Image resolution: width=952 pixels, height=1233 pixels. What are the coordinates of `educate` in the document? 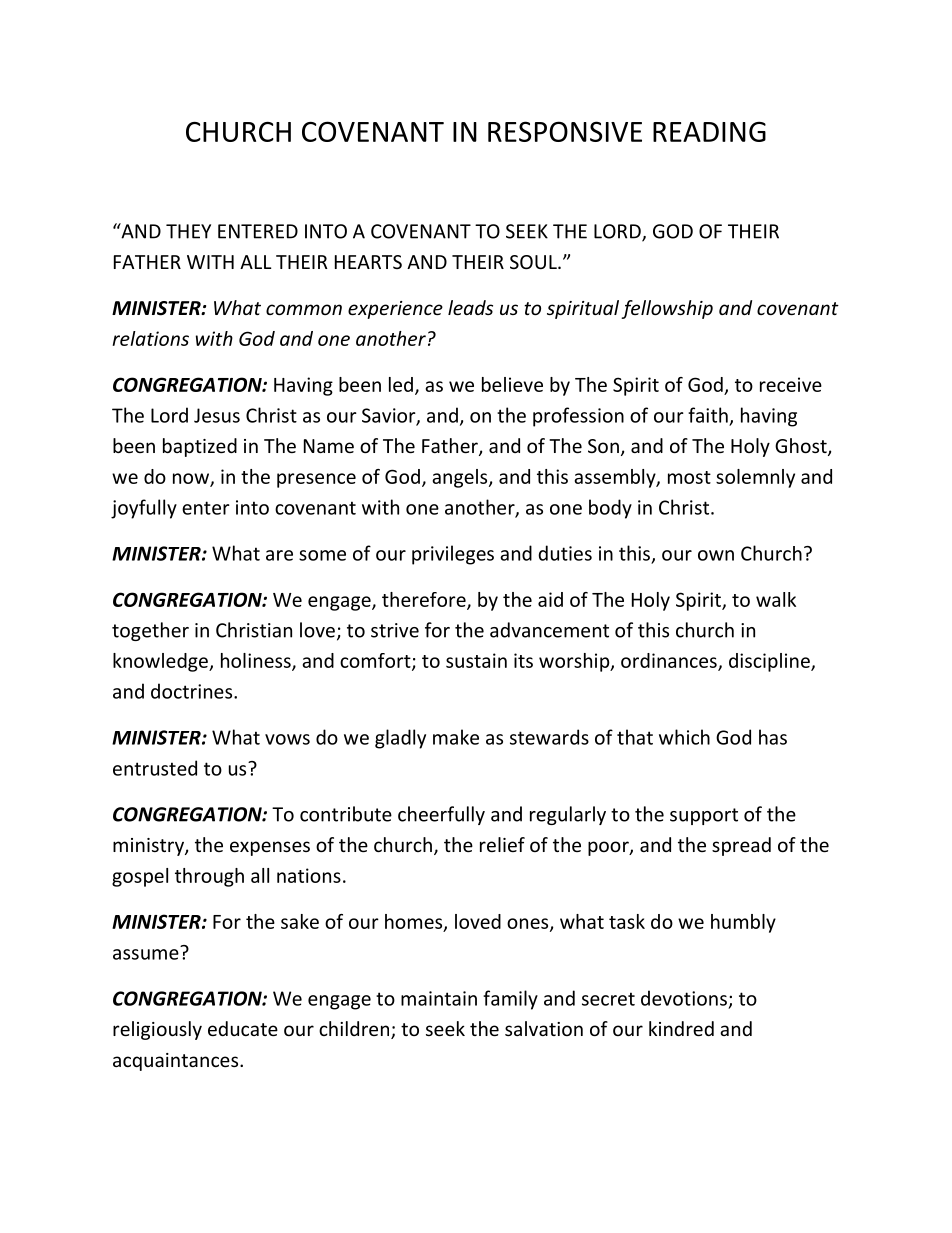 It's located at (243, 1028).
